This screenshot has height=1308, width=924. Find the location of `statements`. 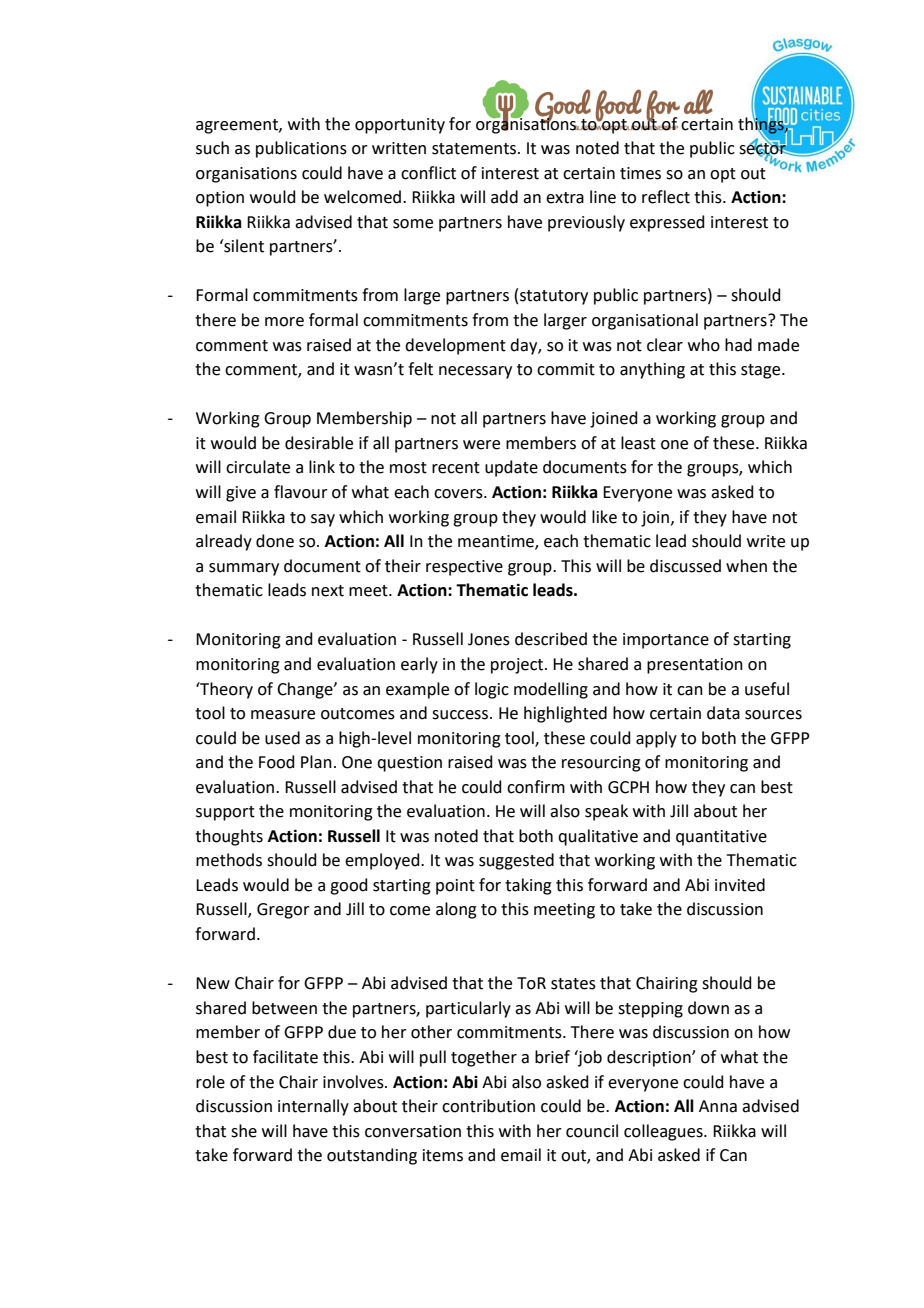

statements is located at coordinates (475, 149).
